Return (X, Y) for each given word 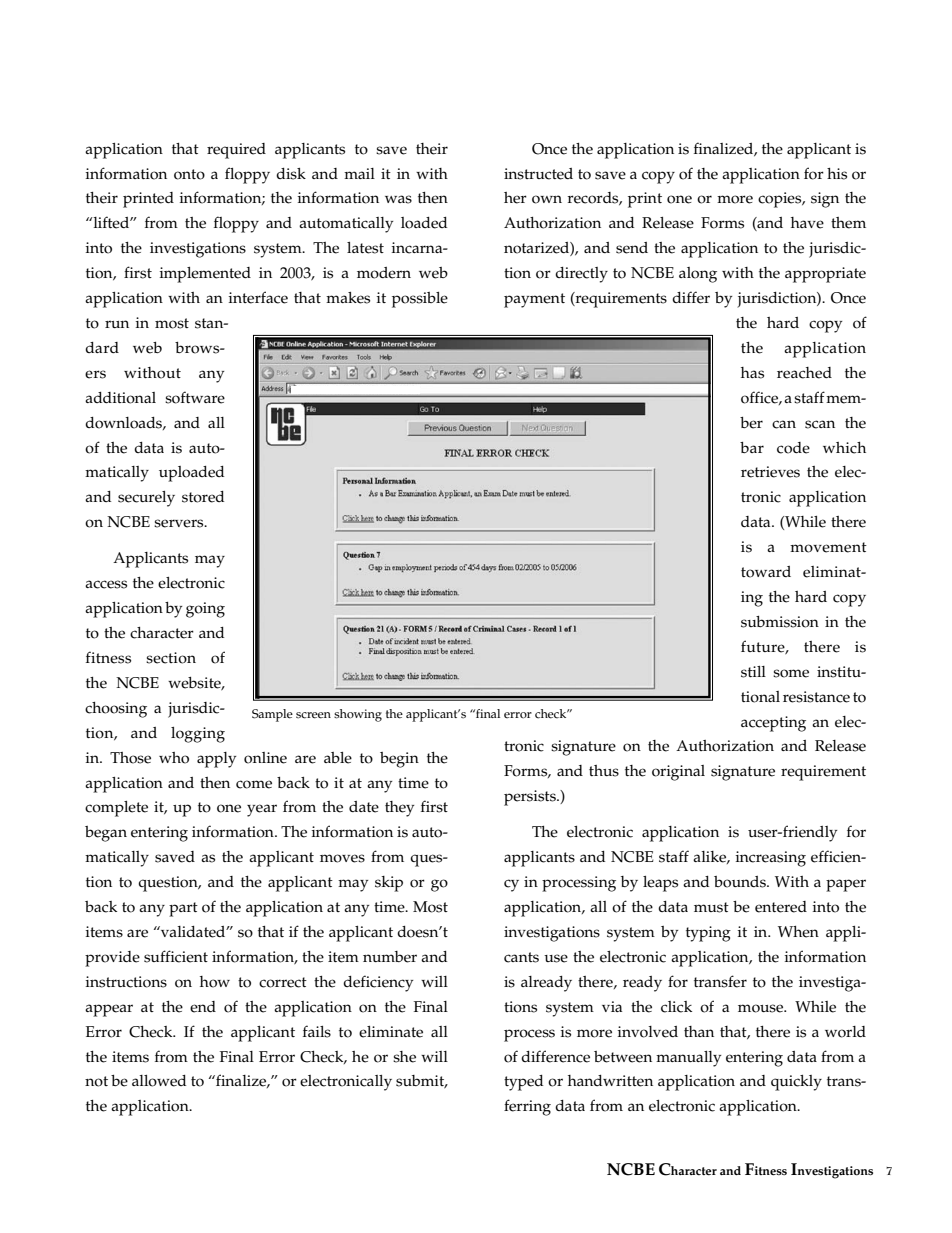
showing (358, 715)
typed (523, 1083)
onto (189, 174)
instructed (538, 174)
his (837, 174)
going (205, 610)
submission (780, 622)
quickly (796, 1083)
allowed (159, 1081)
